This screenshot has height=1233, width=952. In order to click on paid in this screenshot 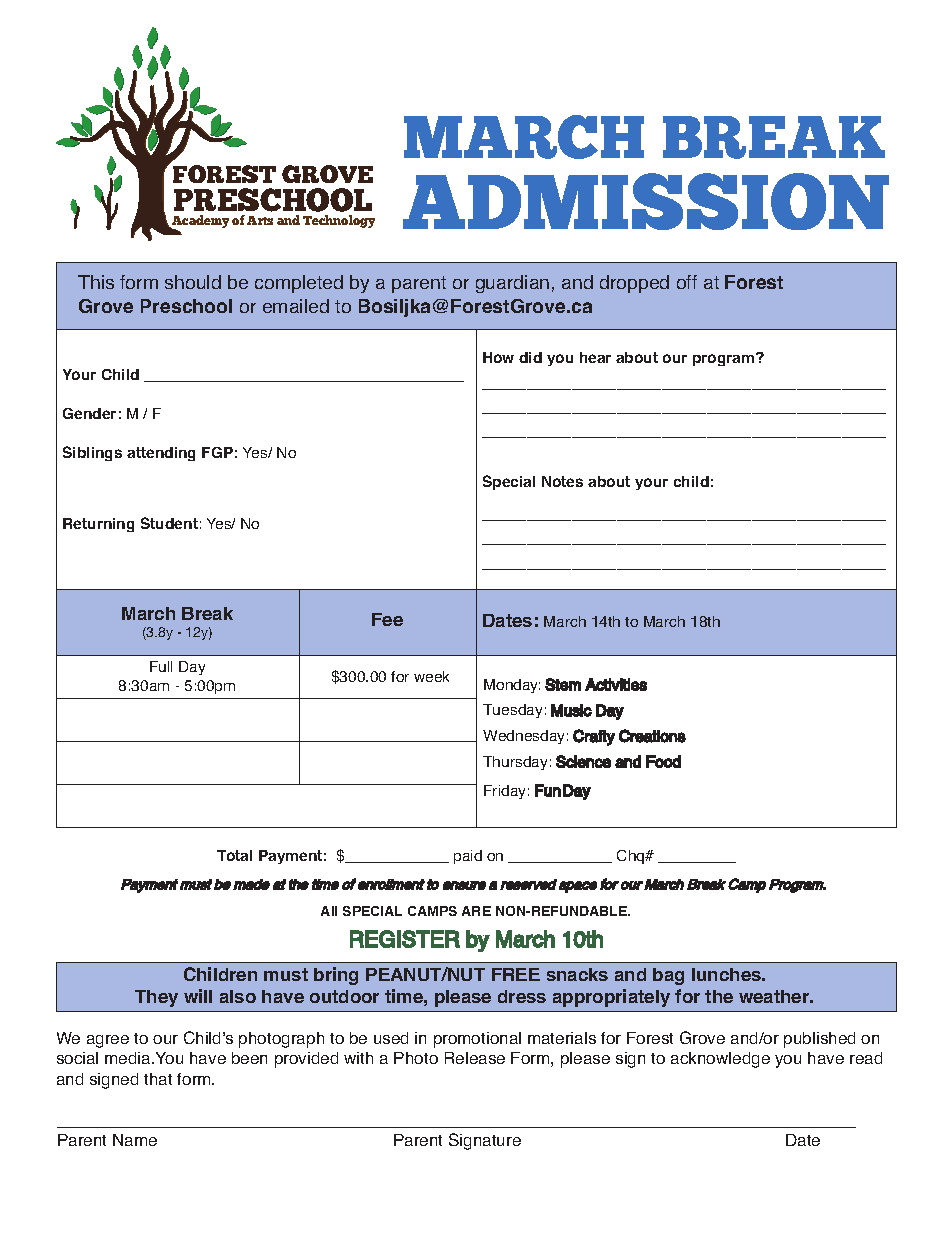, I will do `click(468, 857)`.
